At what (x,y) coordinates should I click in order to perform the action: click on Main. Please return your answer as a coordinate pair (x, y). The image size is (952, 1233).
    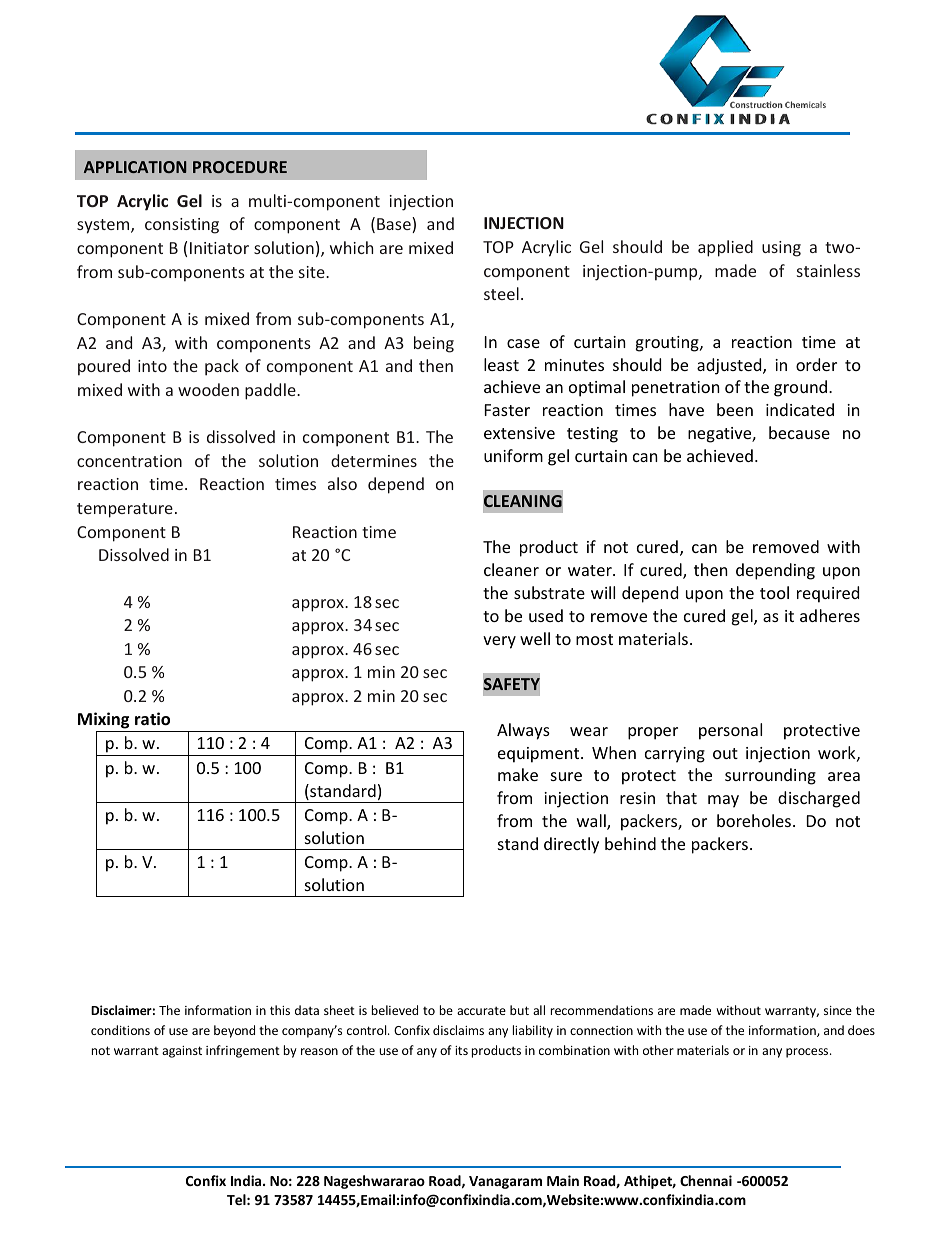
    Looking at the image, I should click on (563, 1180).
